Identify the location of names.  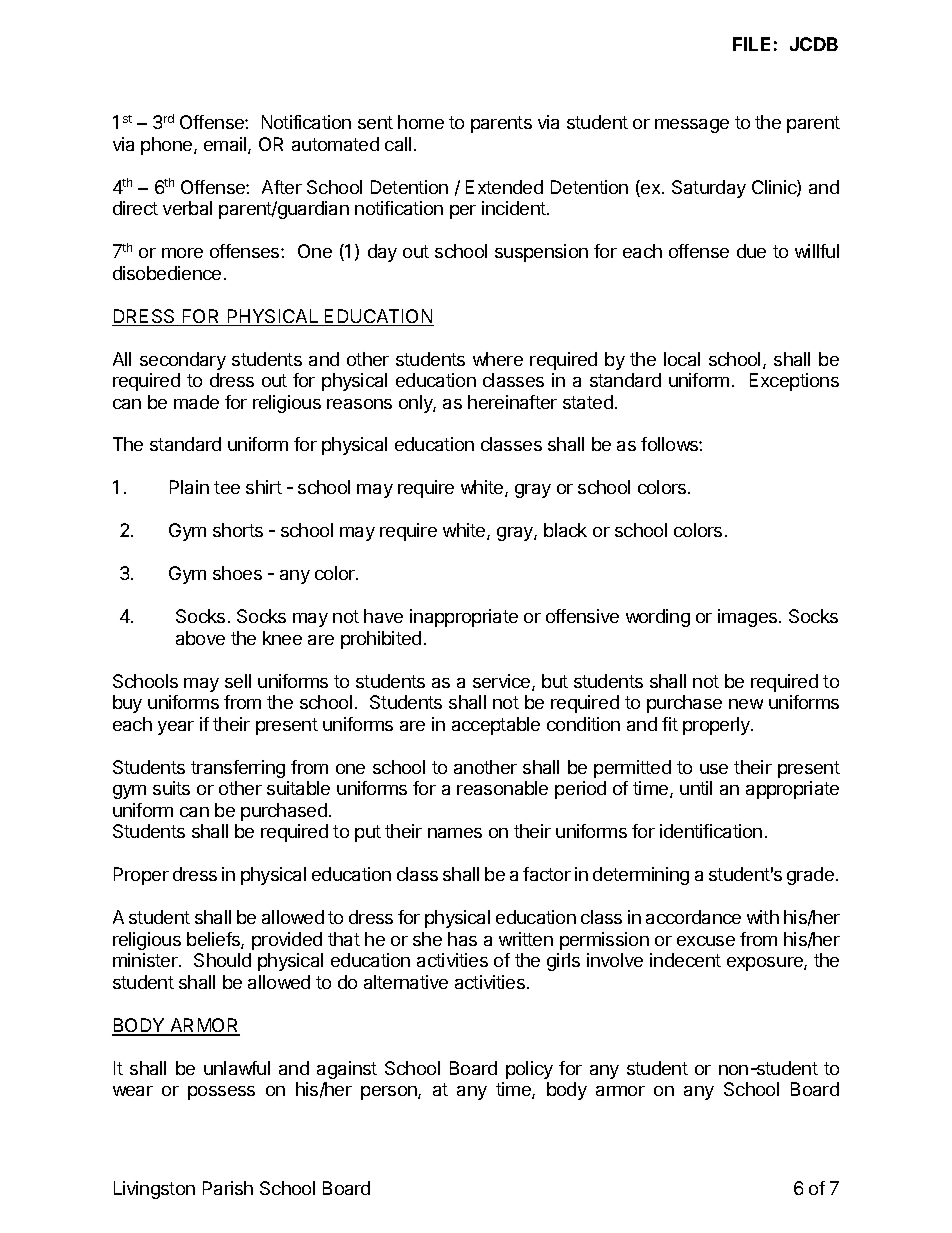
(455, 833).
